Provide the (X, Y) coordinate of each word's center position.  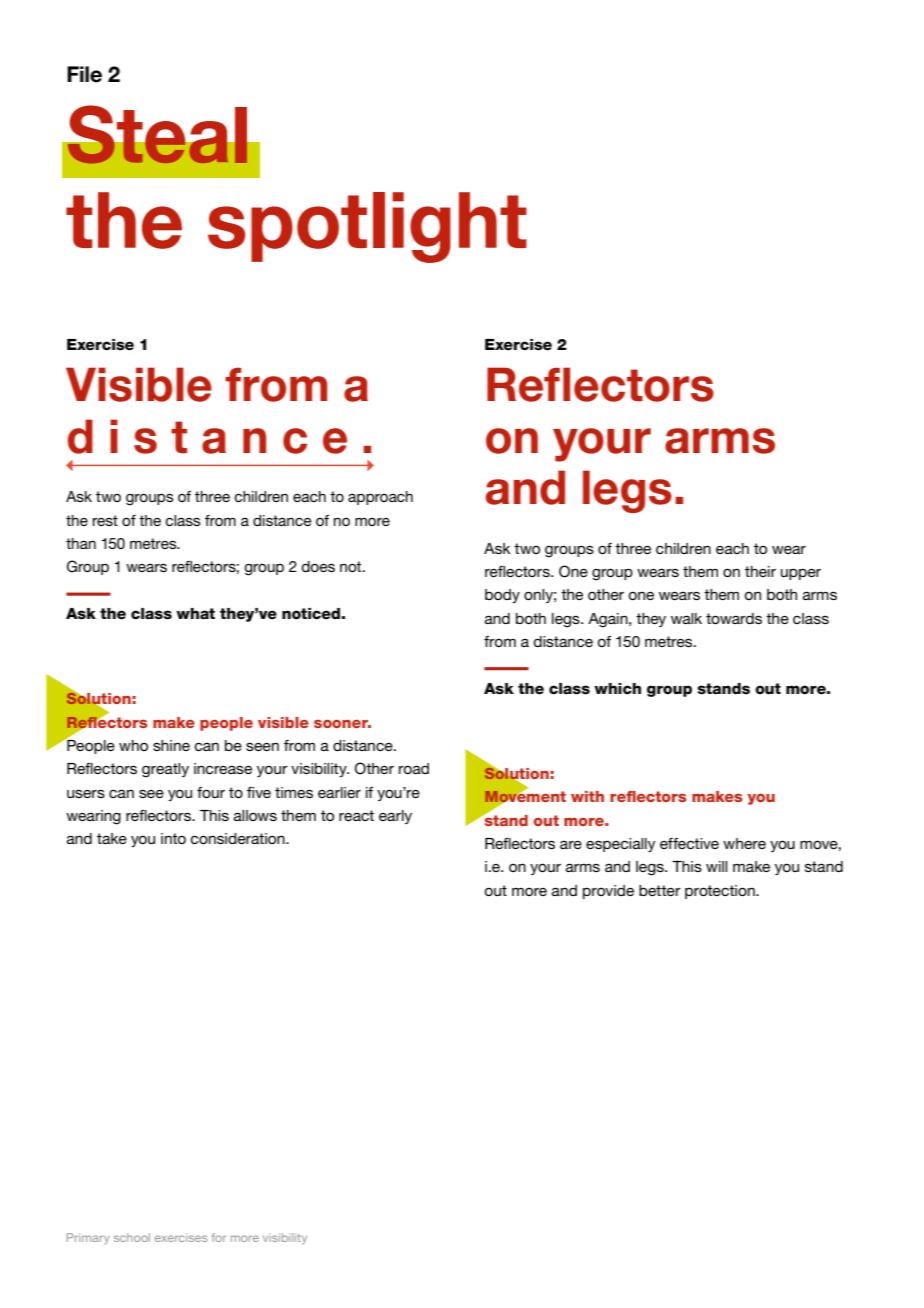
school (132, 1237)
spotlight (367, 227)
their (760, 571)
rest (105, 520)
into (173, 838)
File (84, 74)
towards (734, 618)
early (395, 817)
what (195, 614)
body (502, 596)
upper (801, 574)
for (219, 1237)
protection (721, 892)
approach (380, 498)
